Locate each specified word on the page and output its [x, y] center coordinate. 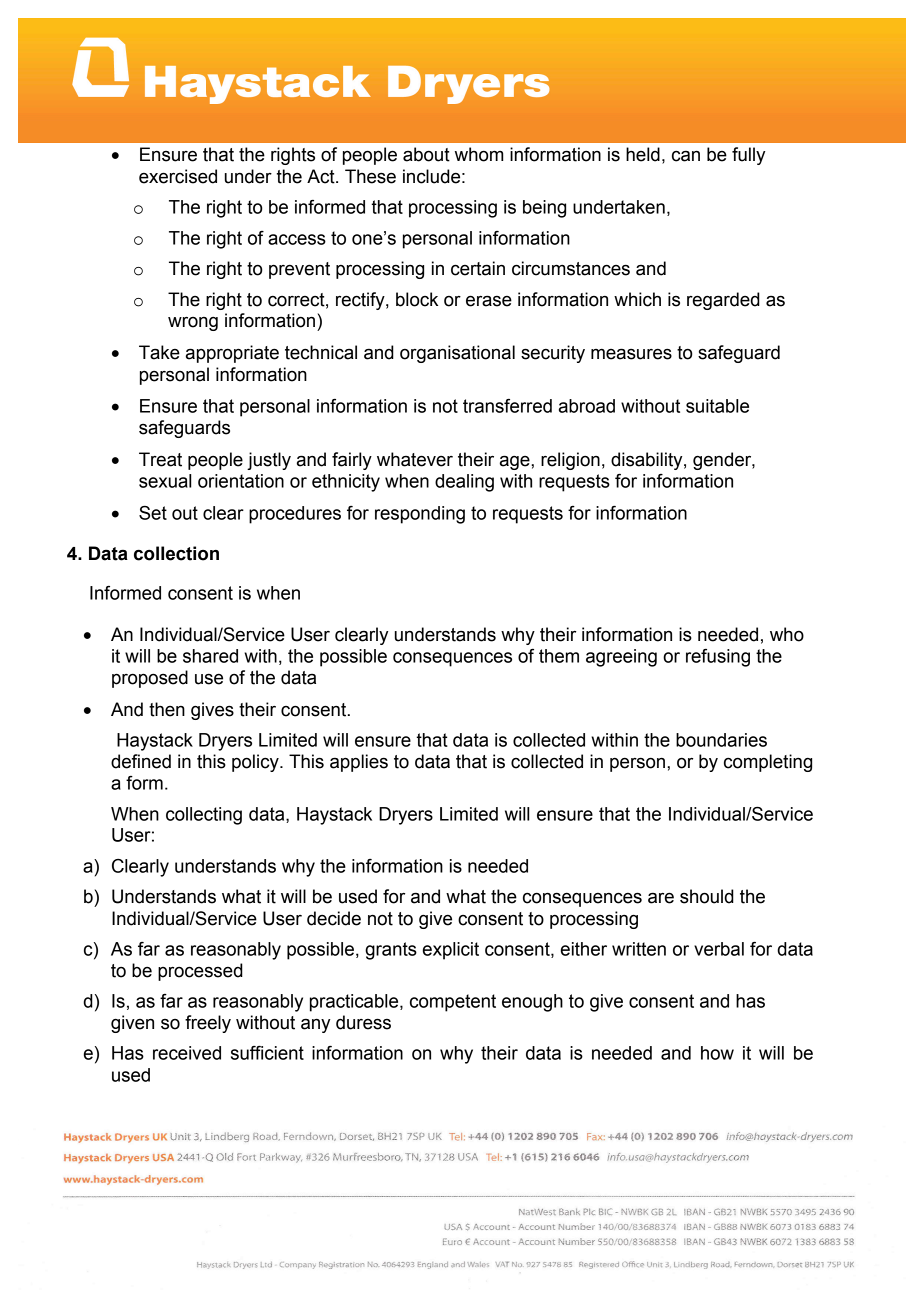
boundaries [721, 740]
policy [256, 763]
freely [208, 1024]
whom [479, 154]
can [686, 156]
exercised [178, 176]
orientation [241, 481]
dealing [464, 483]
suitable [717, 406]
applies [359, 763]
